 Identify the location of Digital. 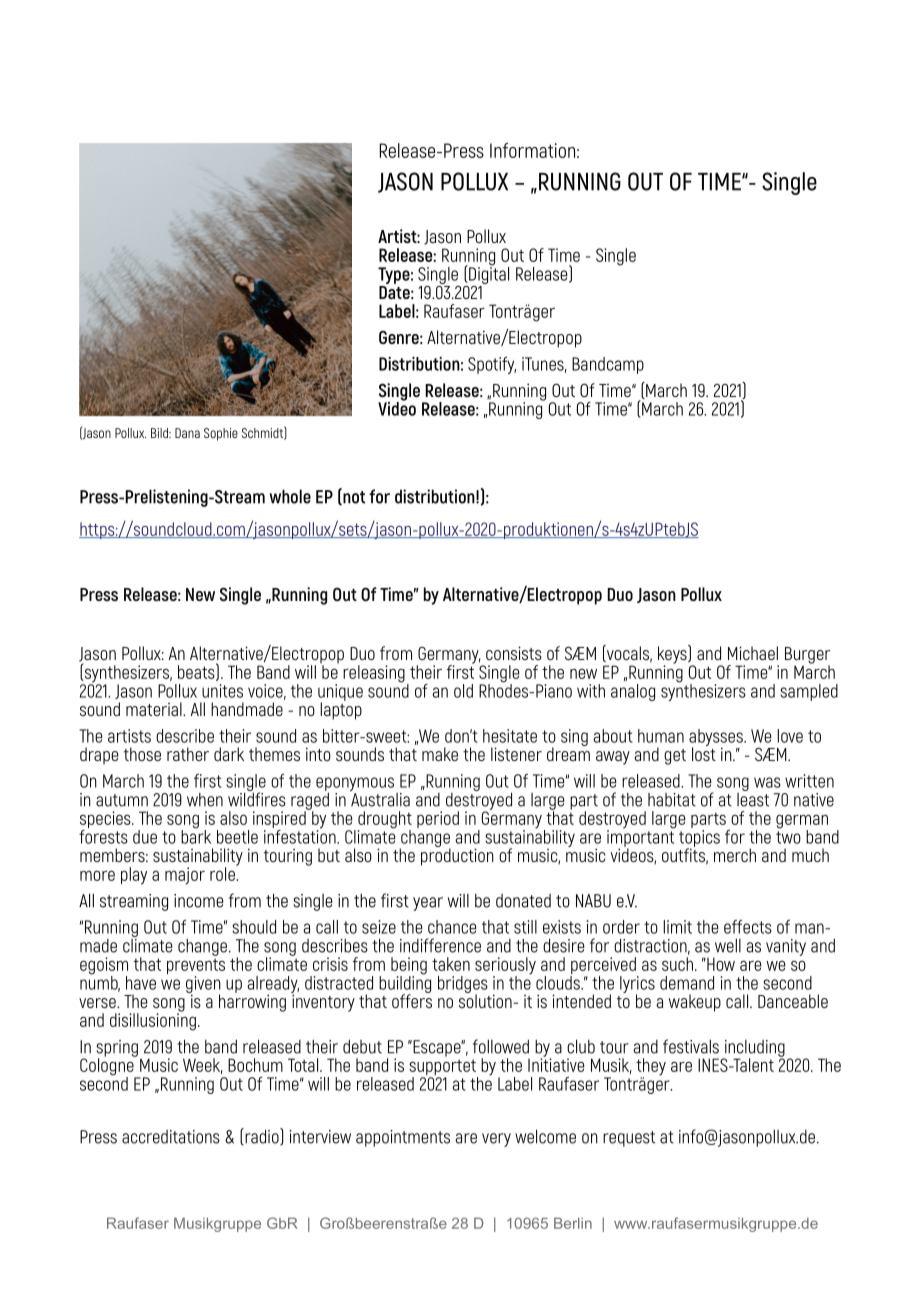
(488, 274).
